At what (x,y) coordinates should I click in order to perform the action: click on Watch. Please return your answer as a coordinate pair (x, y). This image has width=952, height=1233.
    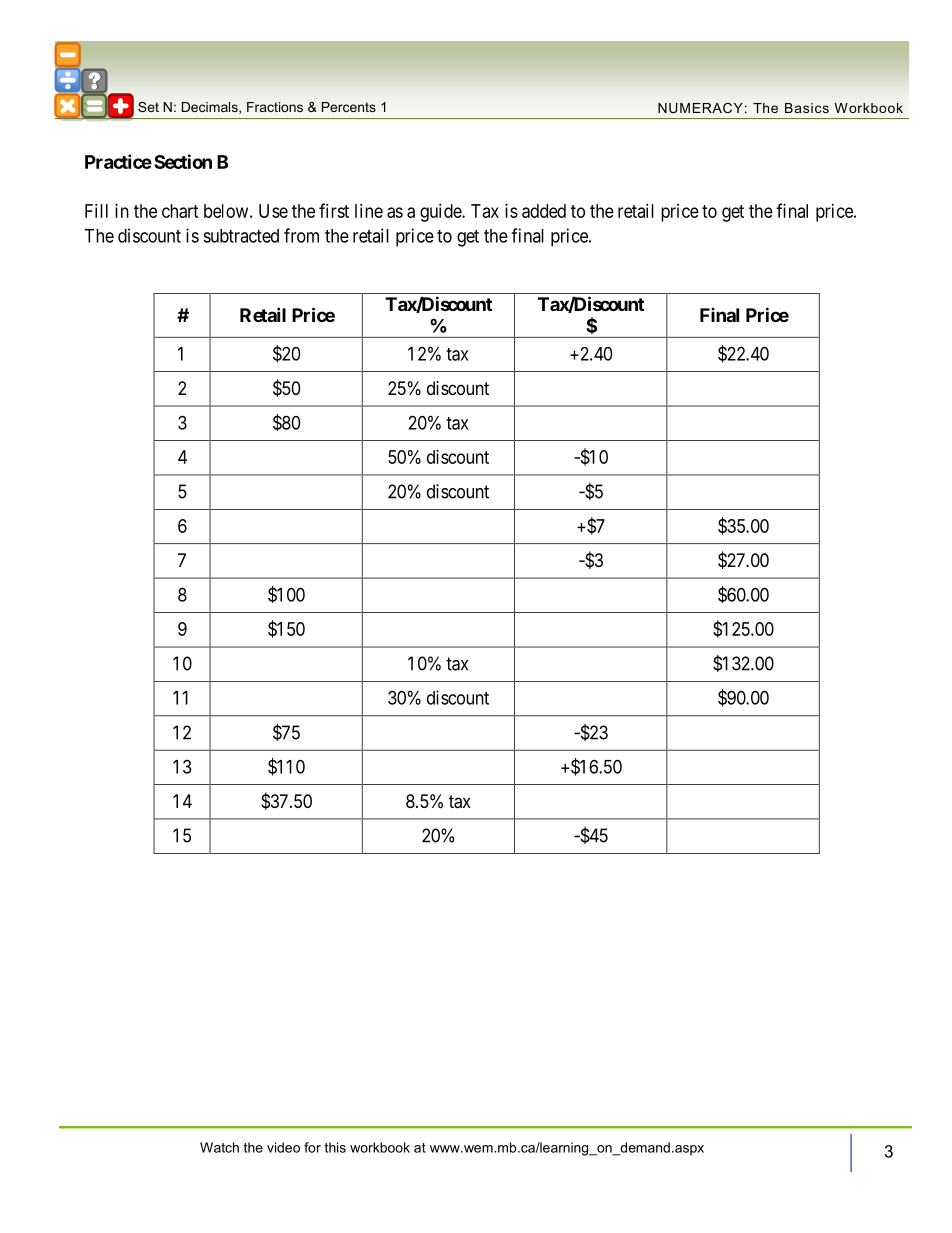
    Looking at the image, I should click on (219, 1147).
